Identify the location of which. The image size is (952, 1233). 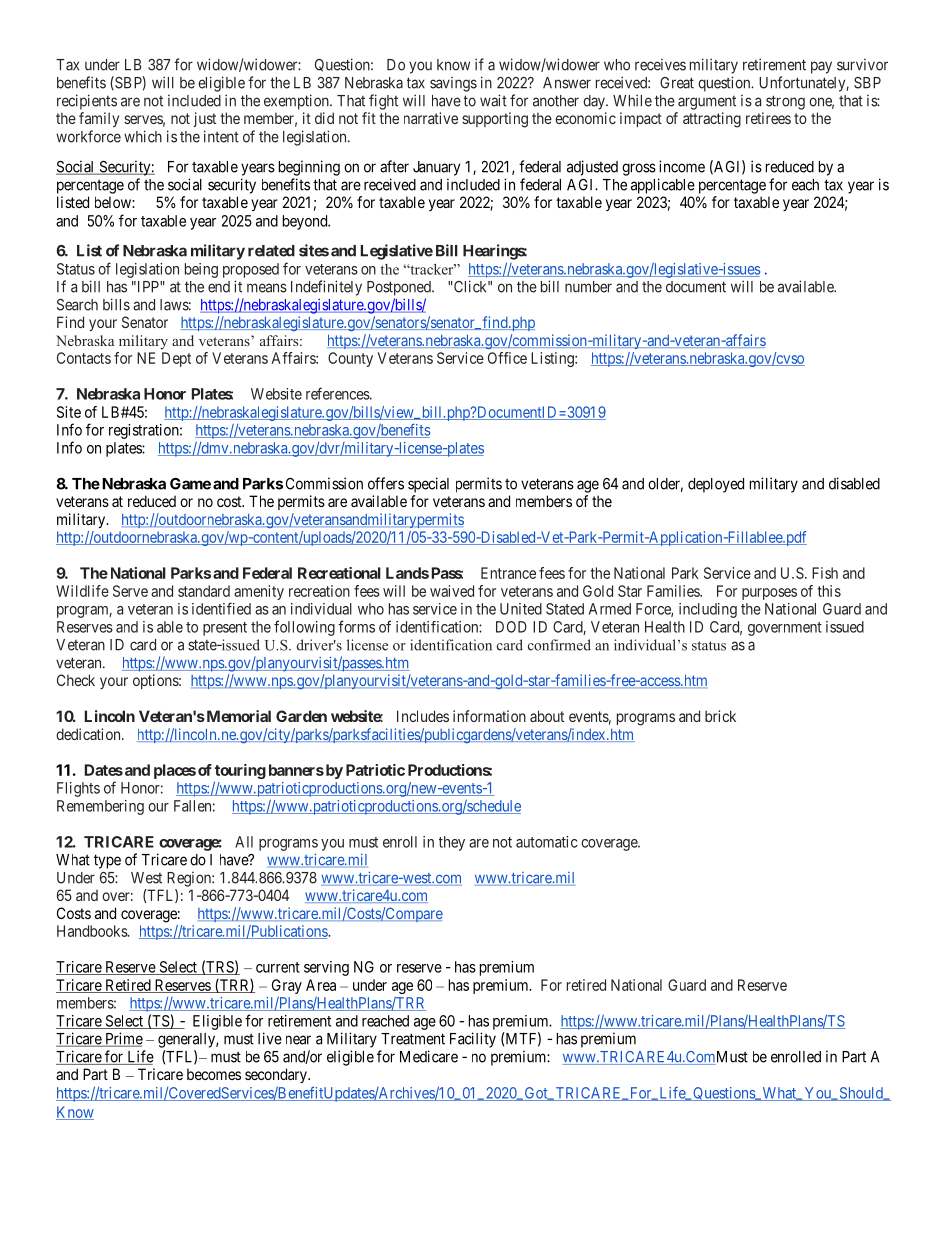
(143, 136).
